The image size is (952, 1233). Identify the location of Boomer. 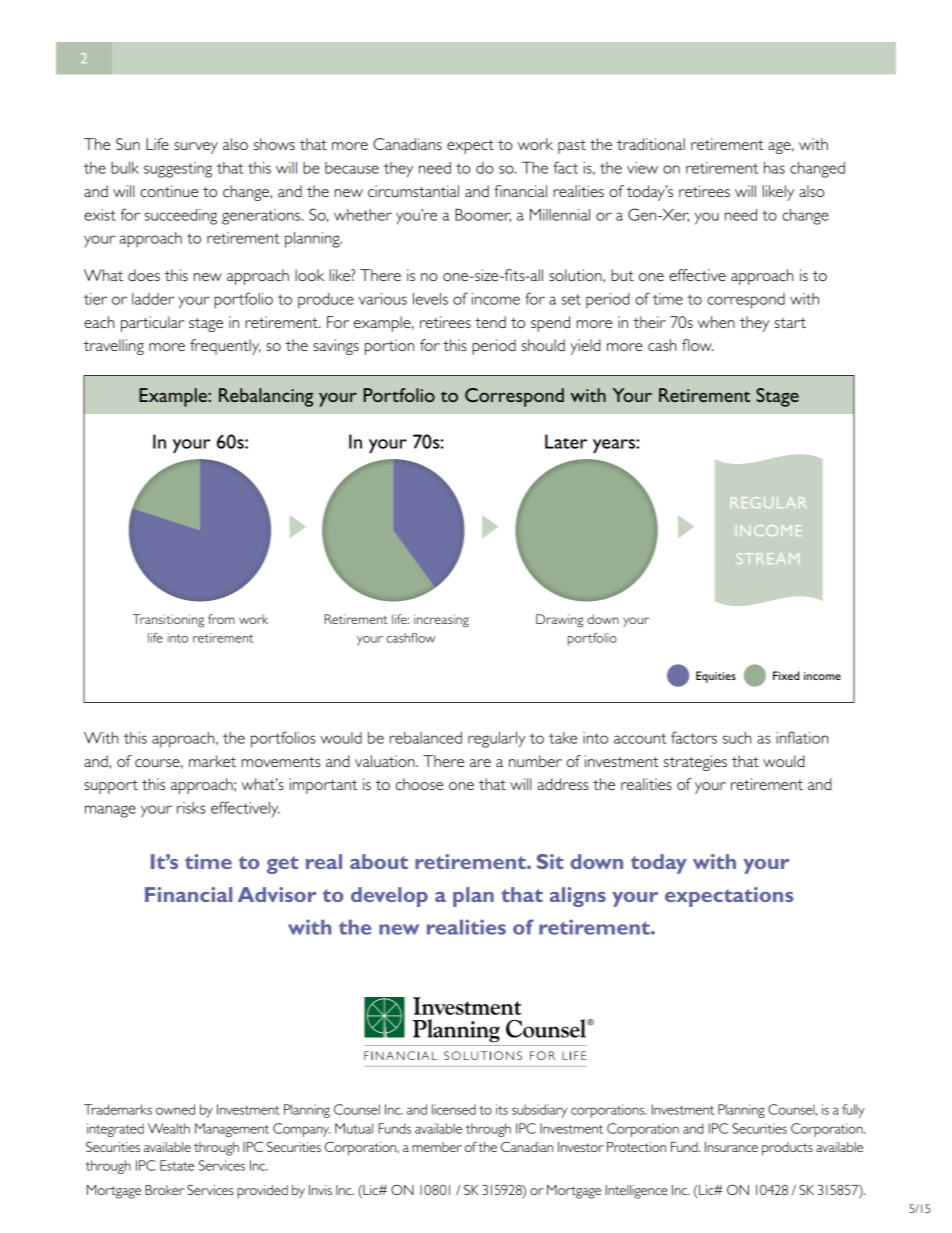
(483, 215).
